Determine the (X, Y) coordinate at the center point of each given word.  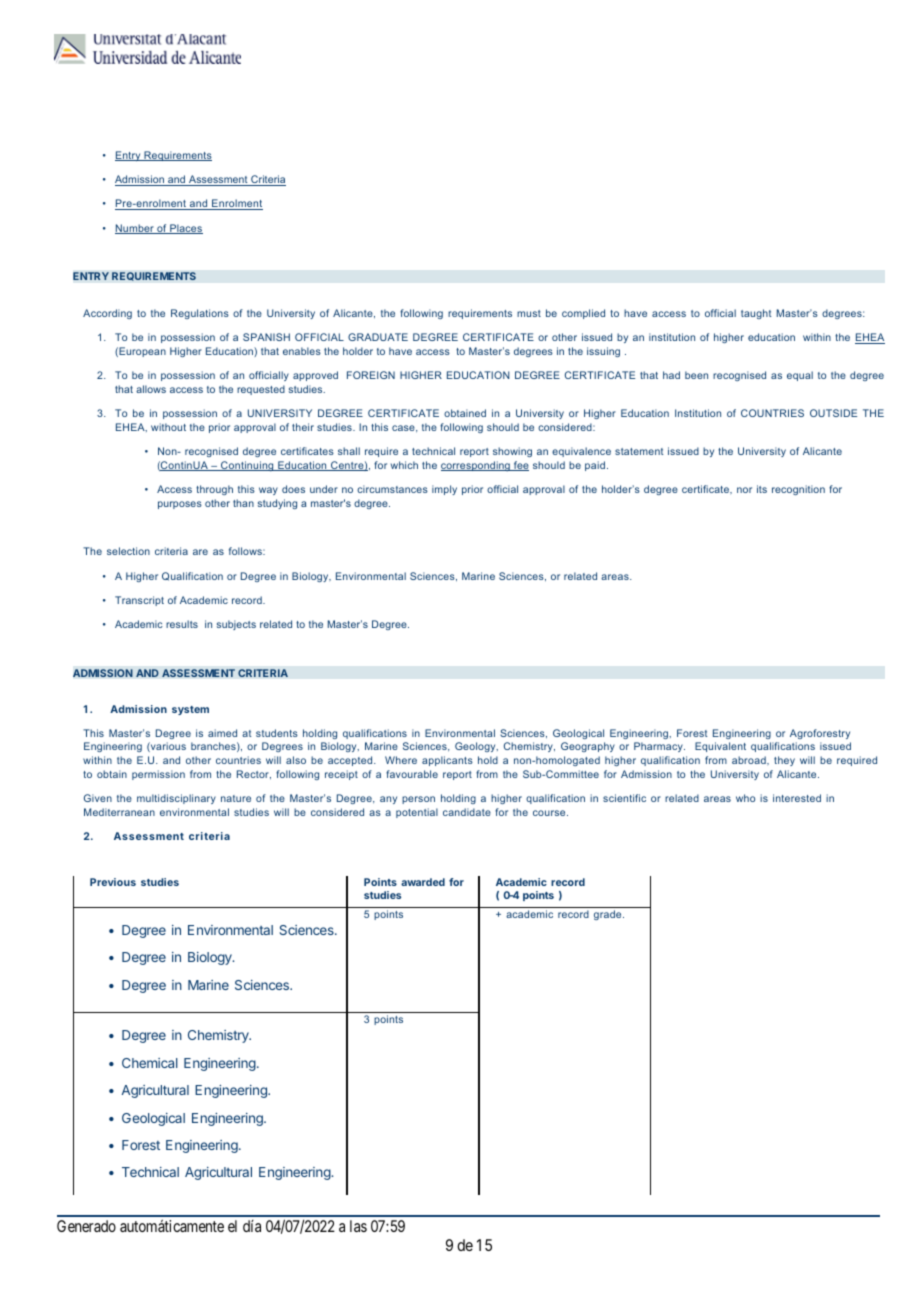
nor (744, 490)
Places (185, 229)
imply (444, 490)
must (529, 313)
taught (756, 314)
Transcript (139, 601)
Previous (113, 882)
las (358, 1226)
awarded (423, 882)
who (745, 798)
